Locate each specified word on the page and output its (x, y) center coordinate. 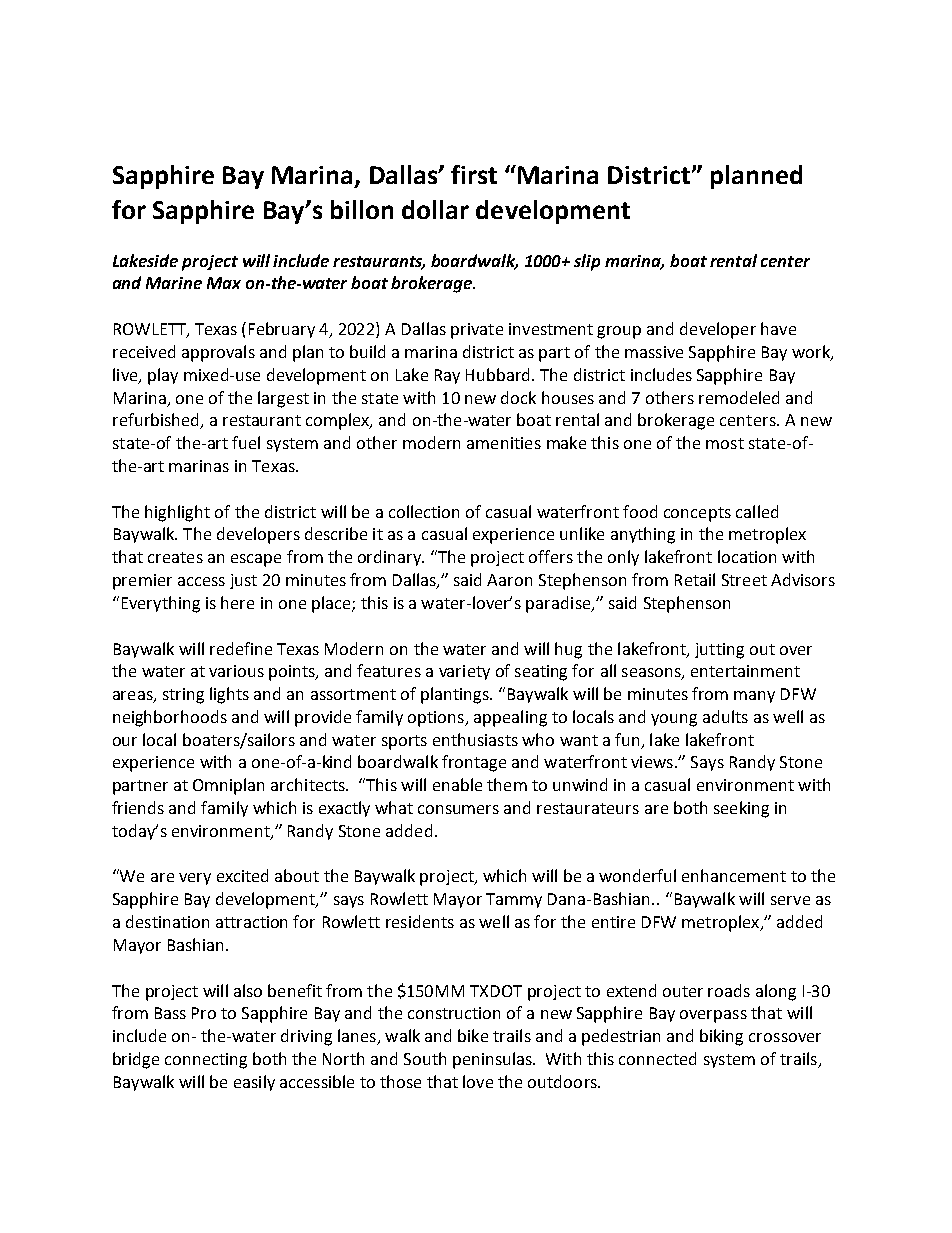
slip (587, 262)
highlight (177, 513)
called (757, 511)
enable (457, 784)
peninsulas (493, 1060)
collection (424, 511)
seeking (741, 809)
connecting (206, 1061)
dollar (435, 209)
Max (224, 283)
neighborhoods (170, 718)
